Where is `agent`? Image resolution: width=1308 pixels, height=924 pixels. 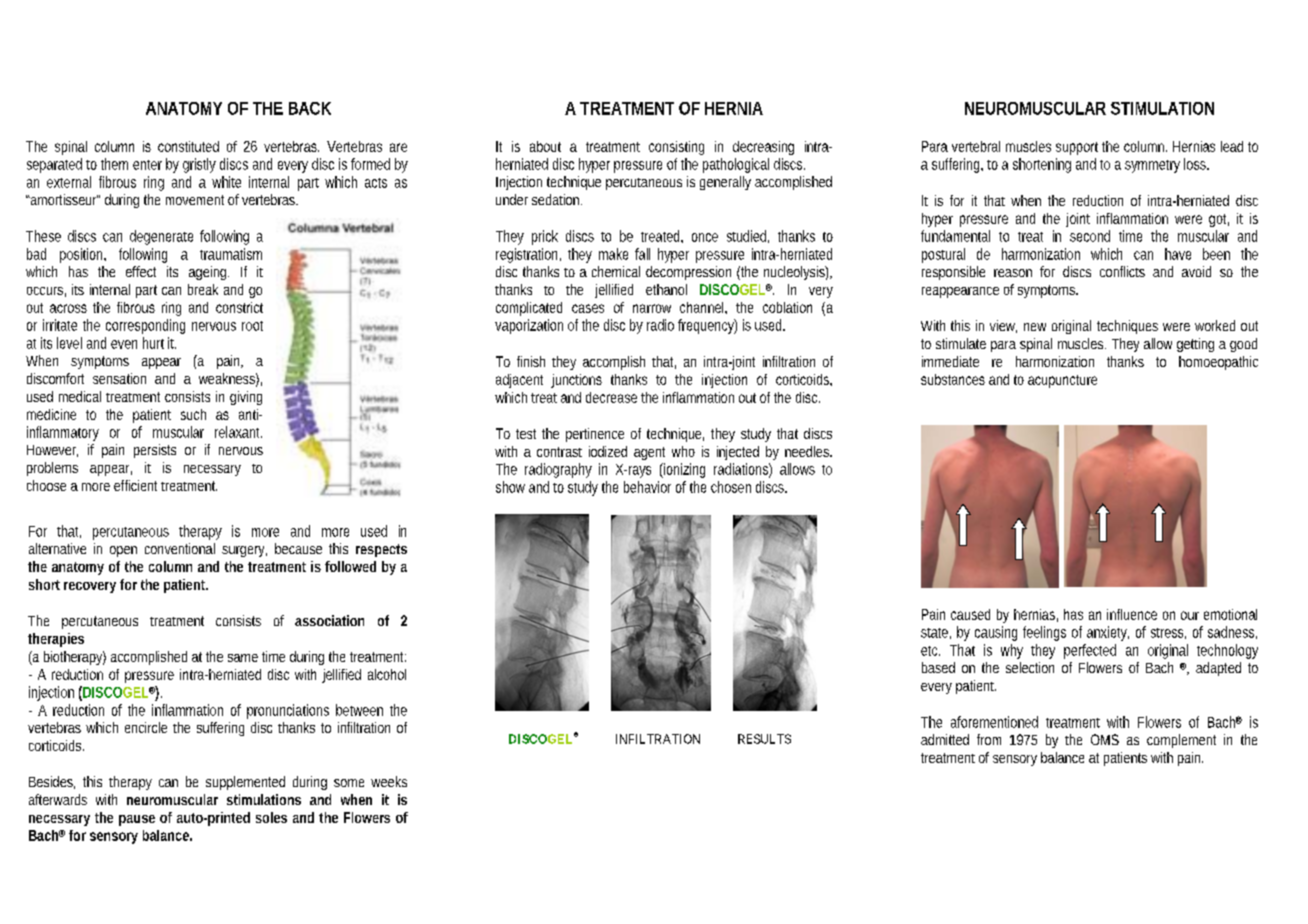 agent is located at coordinates (649, 453).
